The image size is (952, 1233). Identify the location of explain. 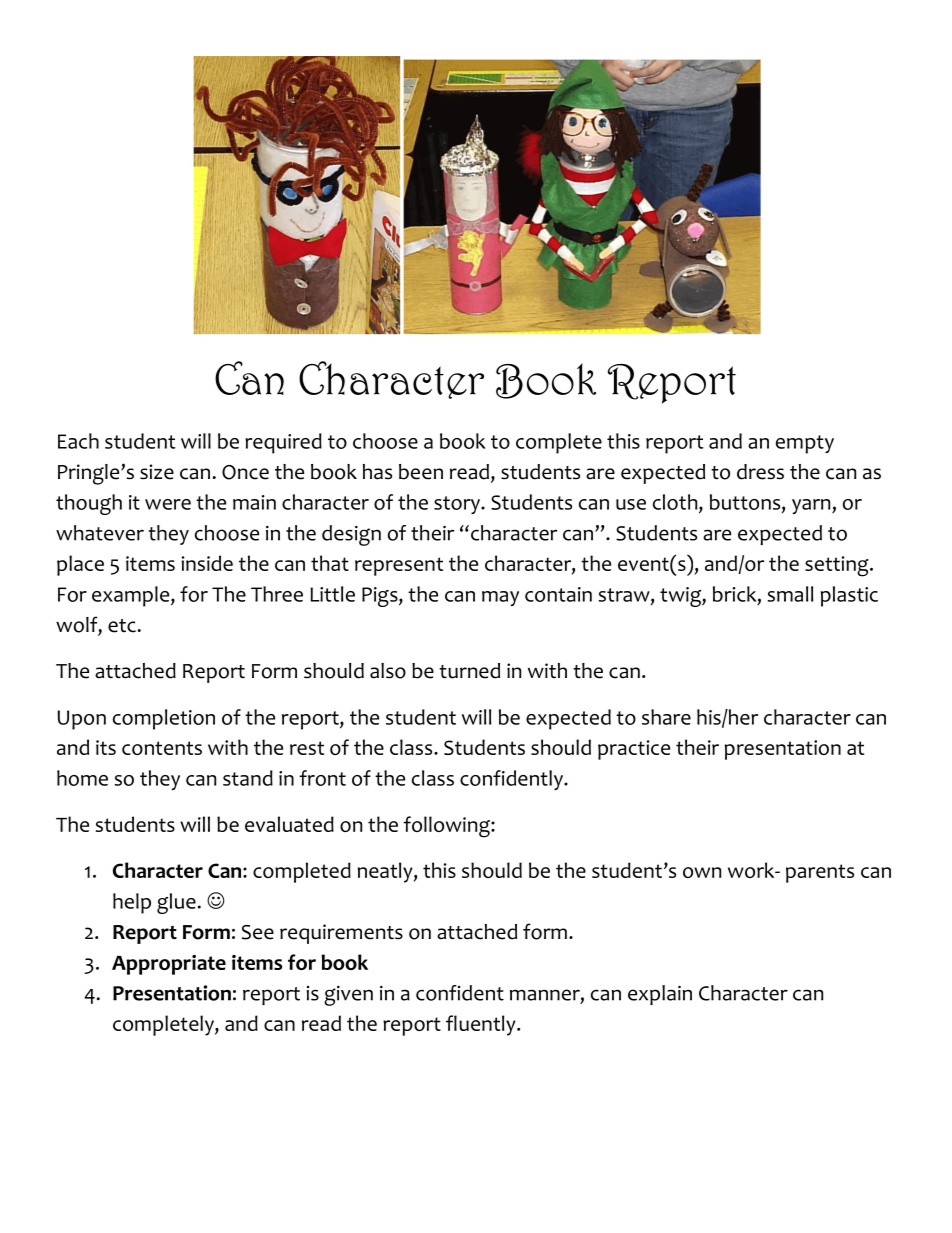
(660, 995).
